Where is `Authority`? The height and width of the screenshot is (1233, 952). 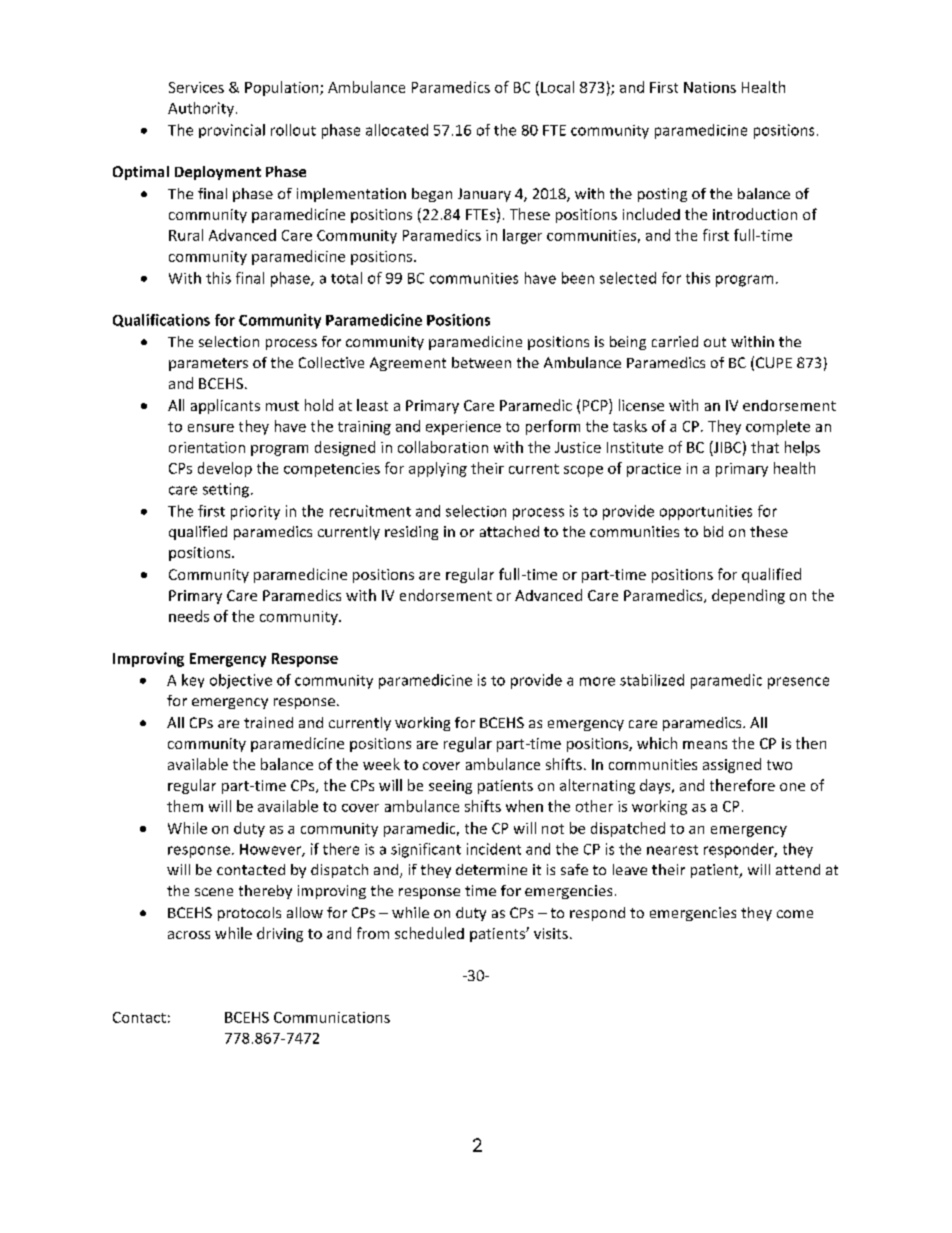
Authority is located at coordinates (201, 109).
